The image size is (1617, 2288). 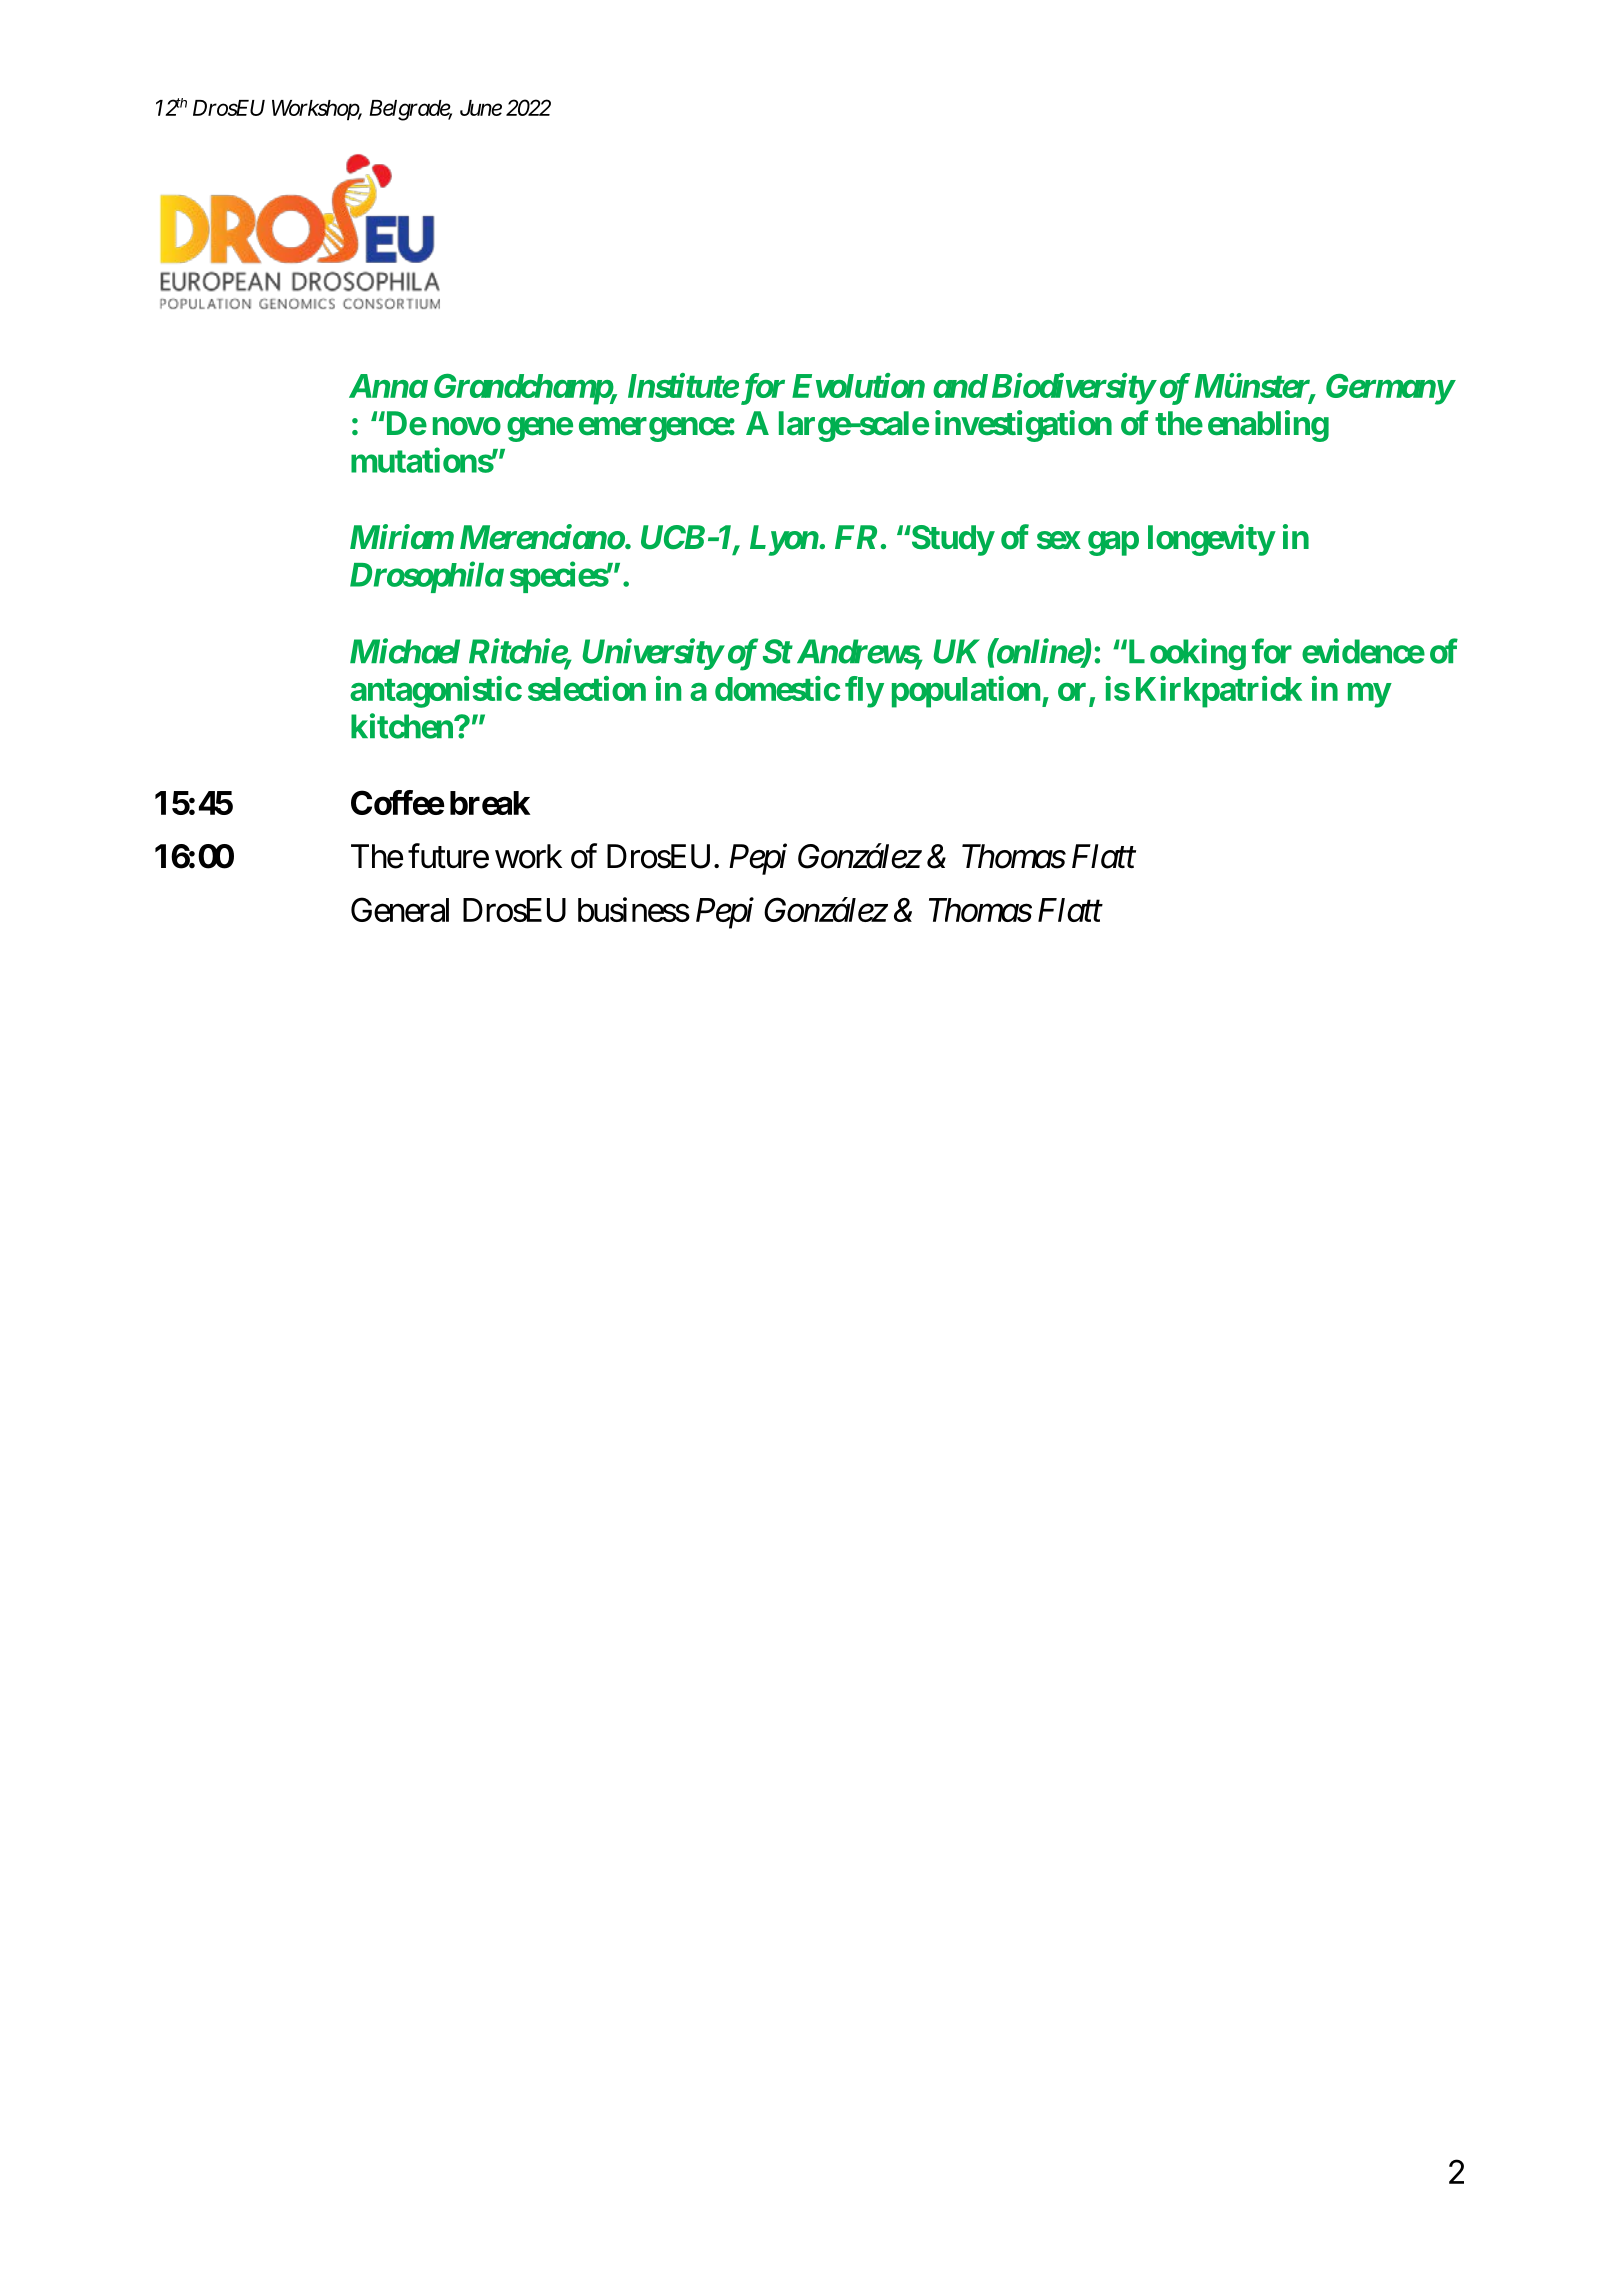 I want to click on Michael, so click(x=405, y=651).
